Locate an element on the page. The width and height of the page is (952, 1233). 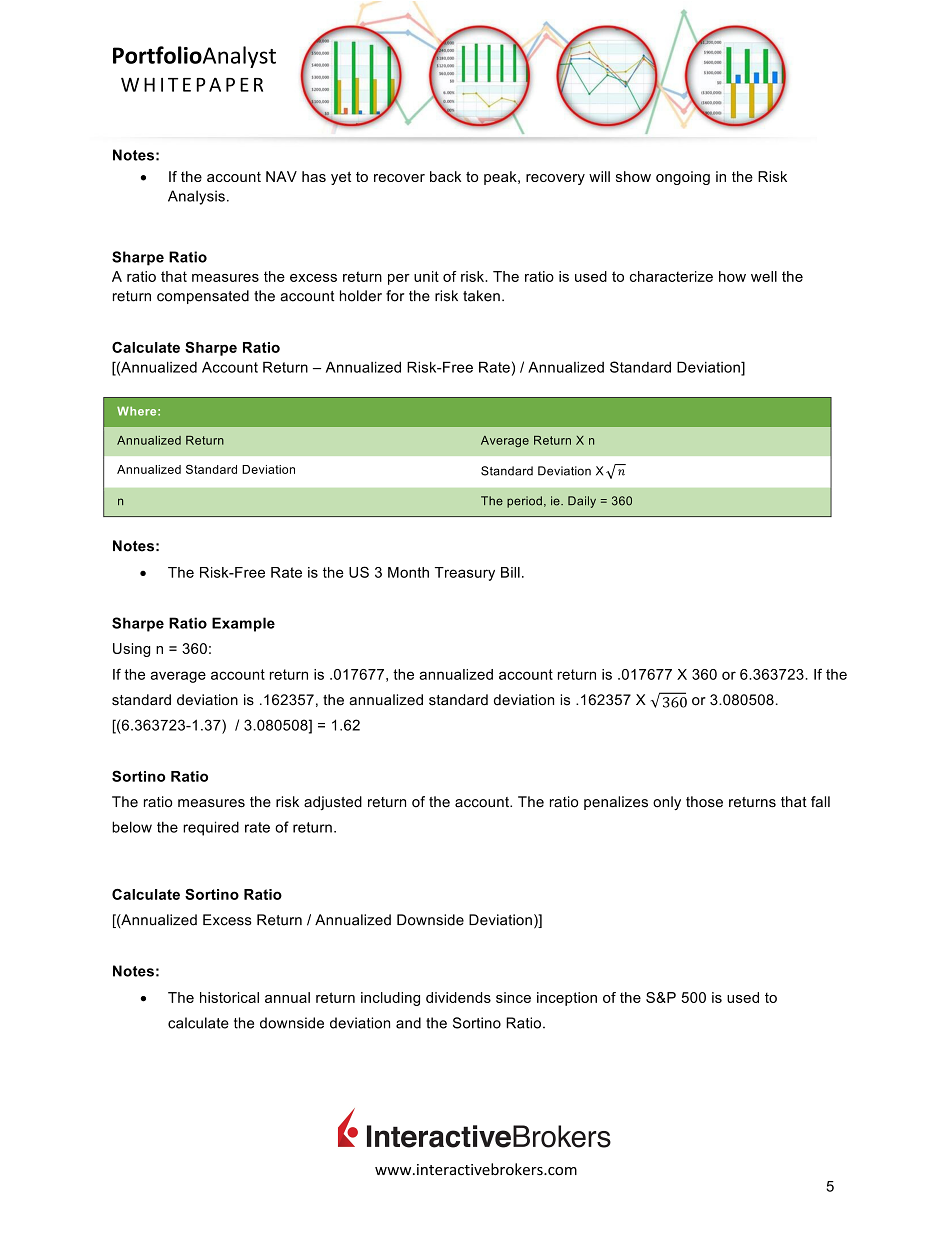
taken is located at coordinates (481, 296).
